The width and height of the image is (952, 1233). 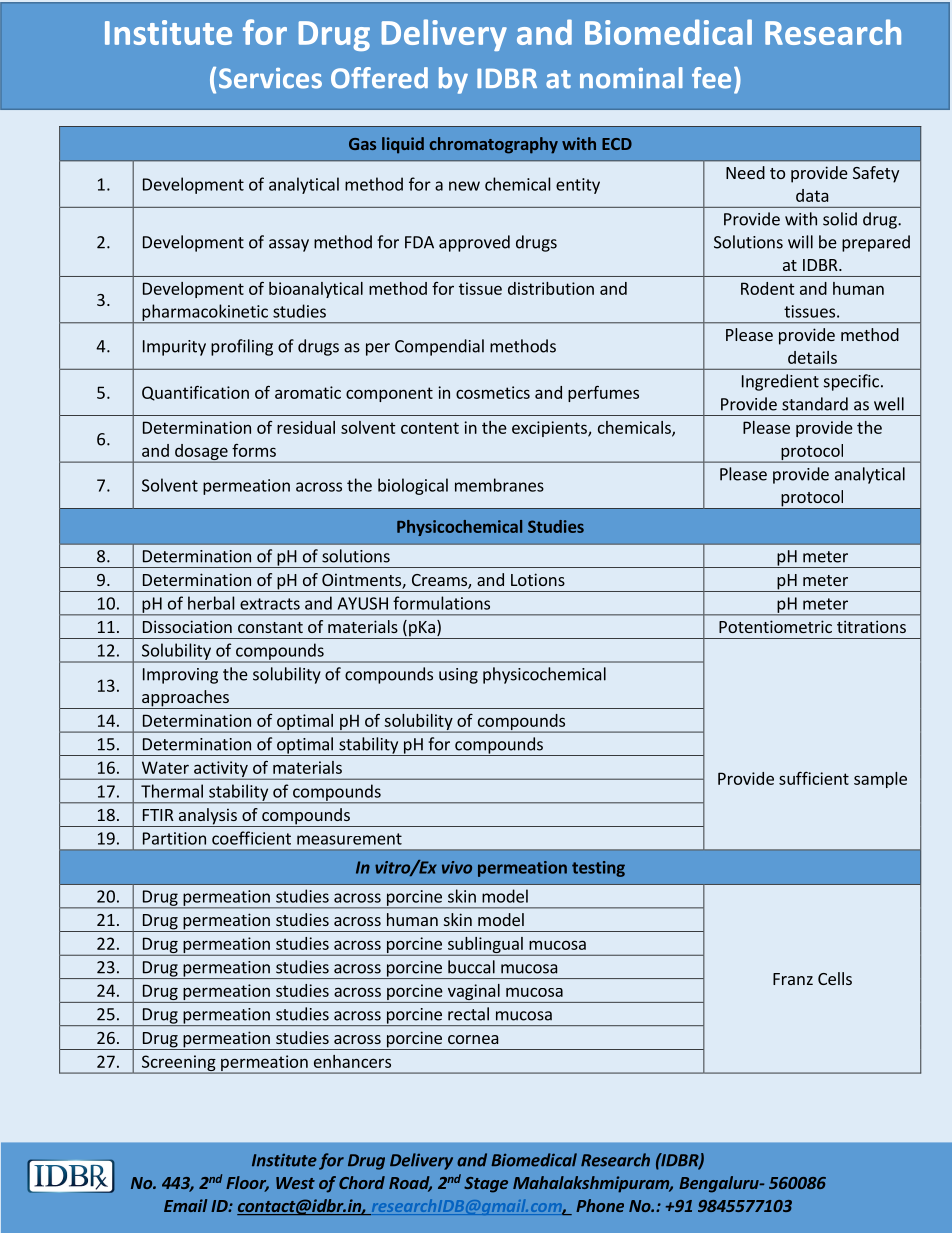 I want to click on constant, so click(x=270, y=627).
